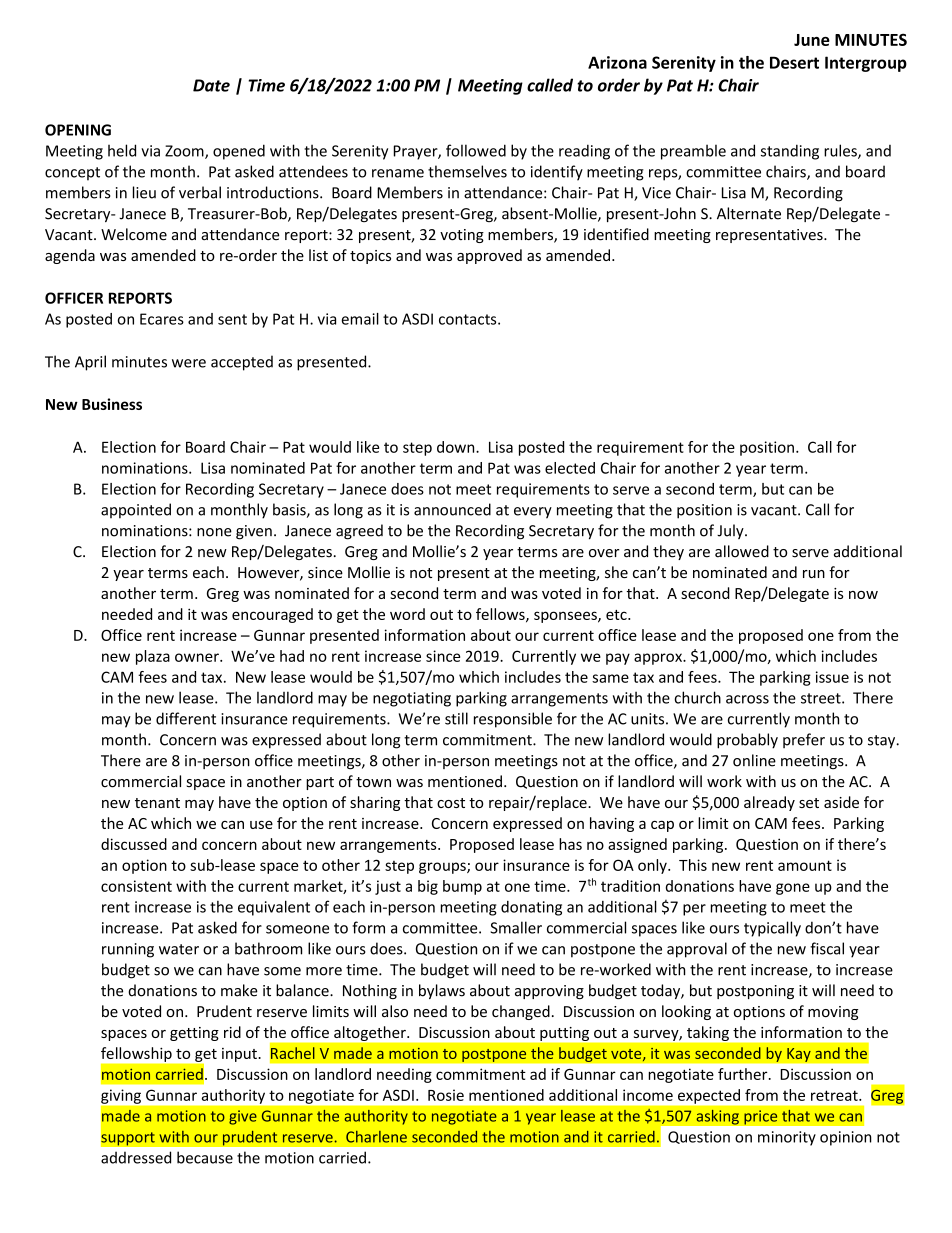 This page has width=952, height=1233. Describe the element at coordinates (457, 447) in the page. I see `down` at that location.
